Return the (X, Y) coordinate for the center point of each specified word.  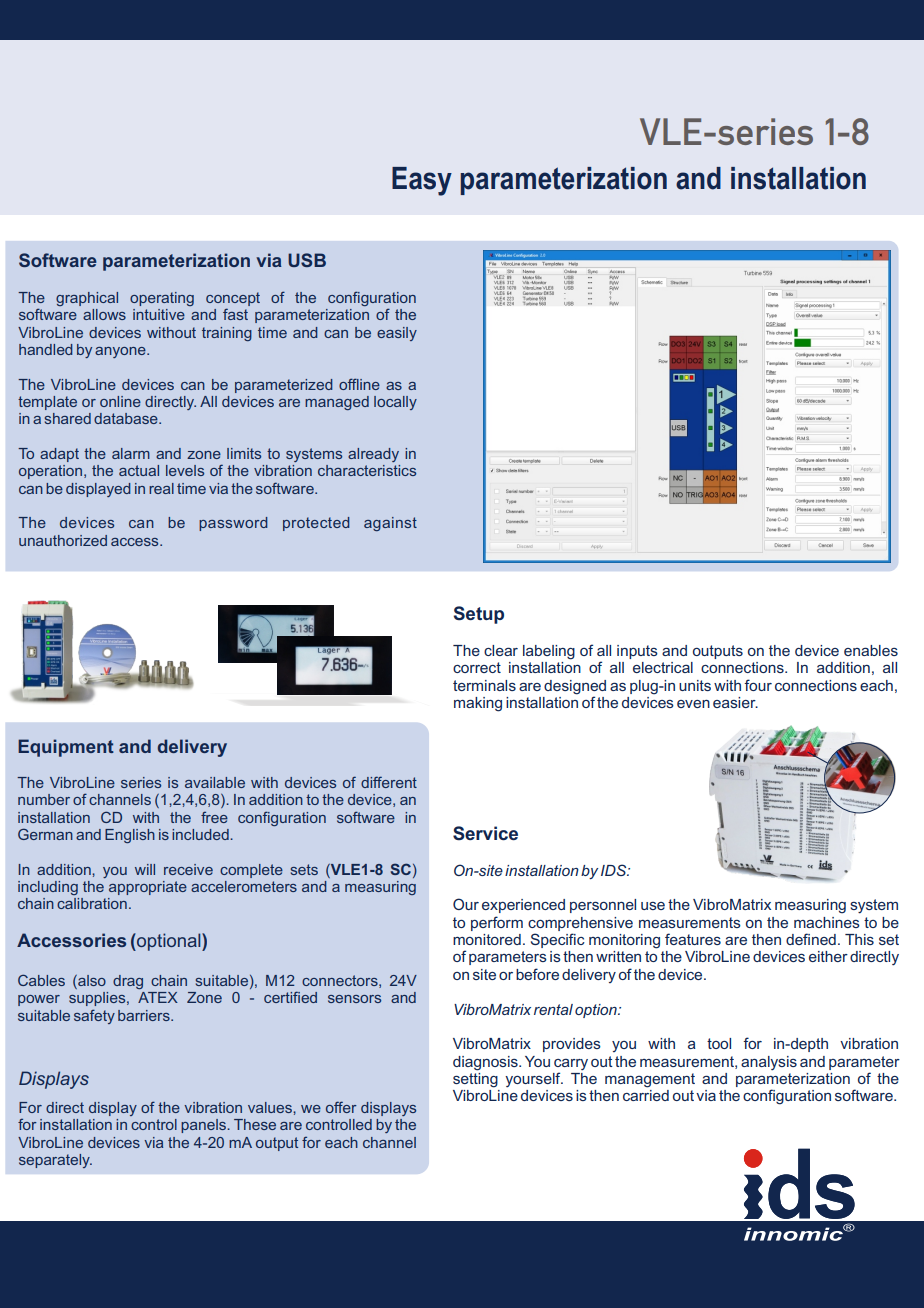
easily (397, 334)
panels (204, 1126)
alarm (131, 453)
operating (162, 299)
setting (475, 1079)
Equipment (66, 748)
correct (477, 667)
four (758, 685)
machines (827, 922)
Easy (422, 181)
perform (497, 923)
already (373, 455)
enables (871, 650)
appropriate (148, 888)
